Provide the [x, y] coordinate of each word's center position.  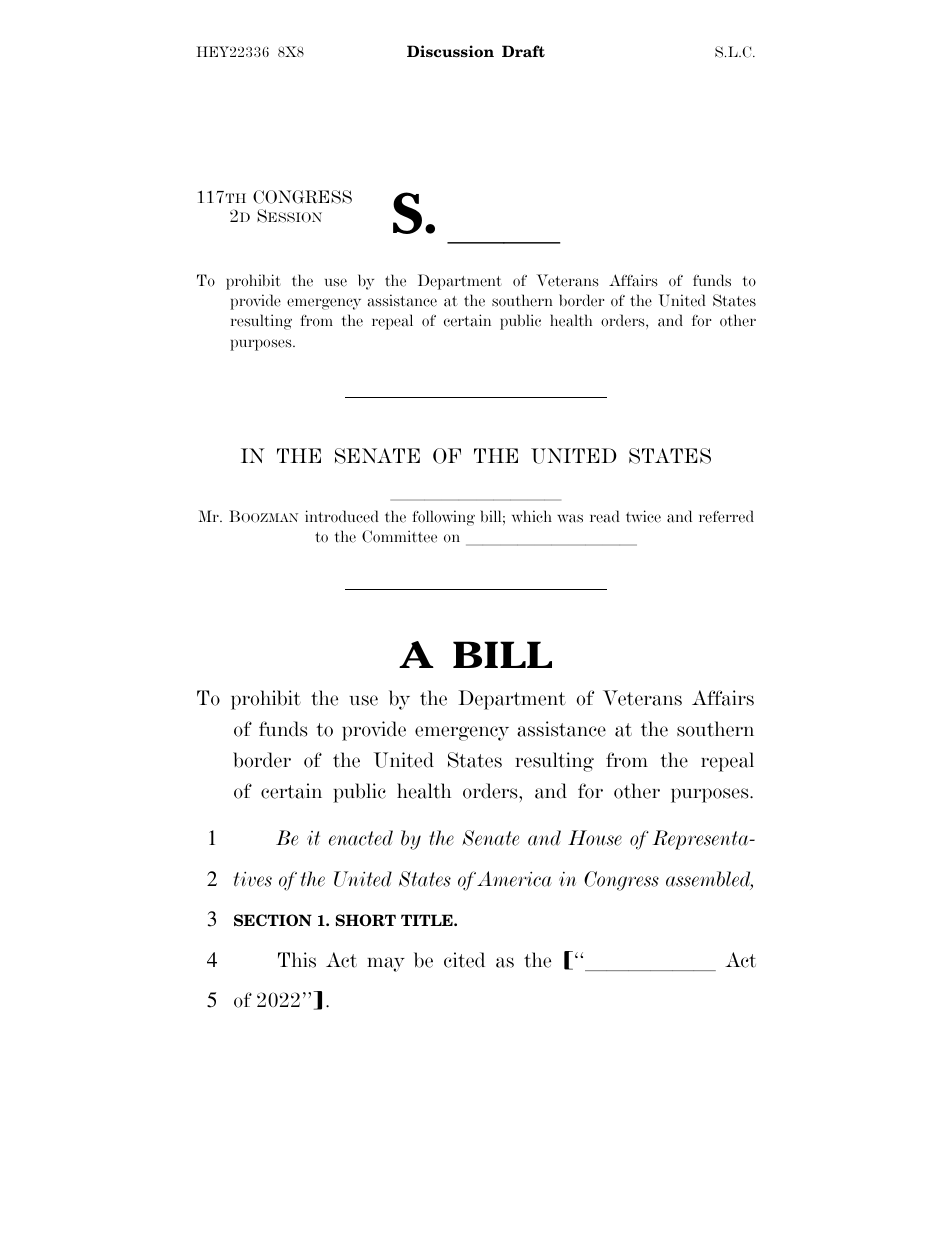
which [532, 516]
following [443, 518]
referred [726, 516]
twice [643, 516]
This [297, 960]
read [605, 516]
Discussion [450, 51]
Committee [399, 536]
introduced [342, 516]
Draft [523, 51]
